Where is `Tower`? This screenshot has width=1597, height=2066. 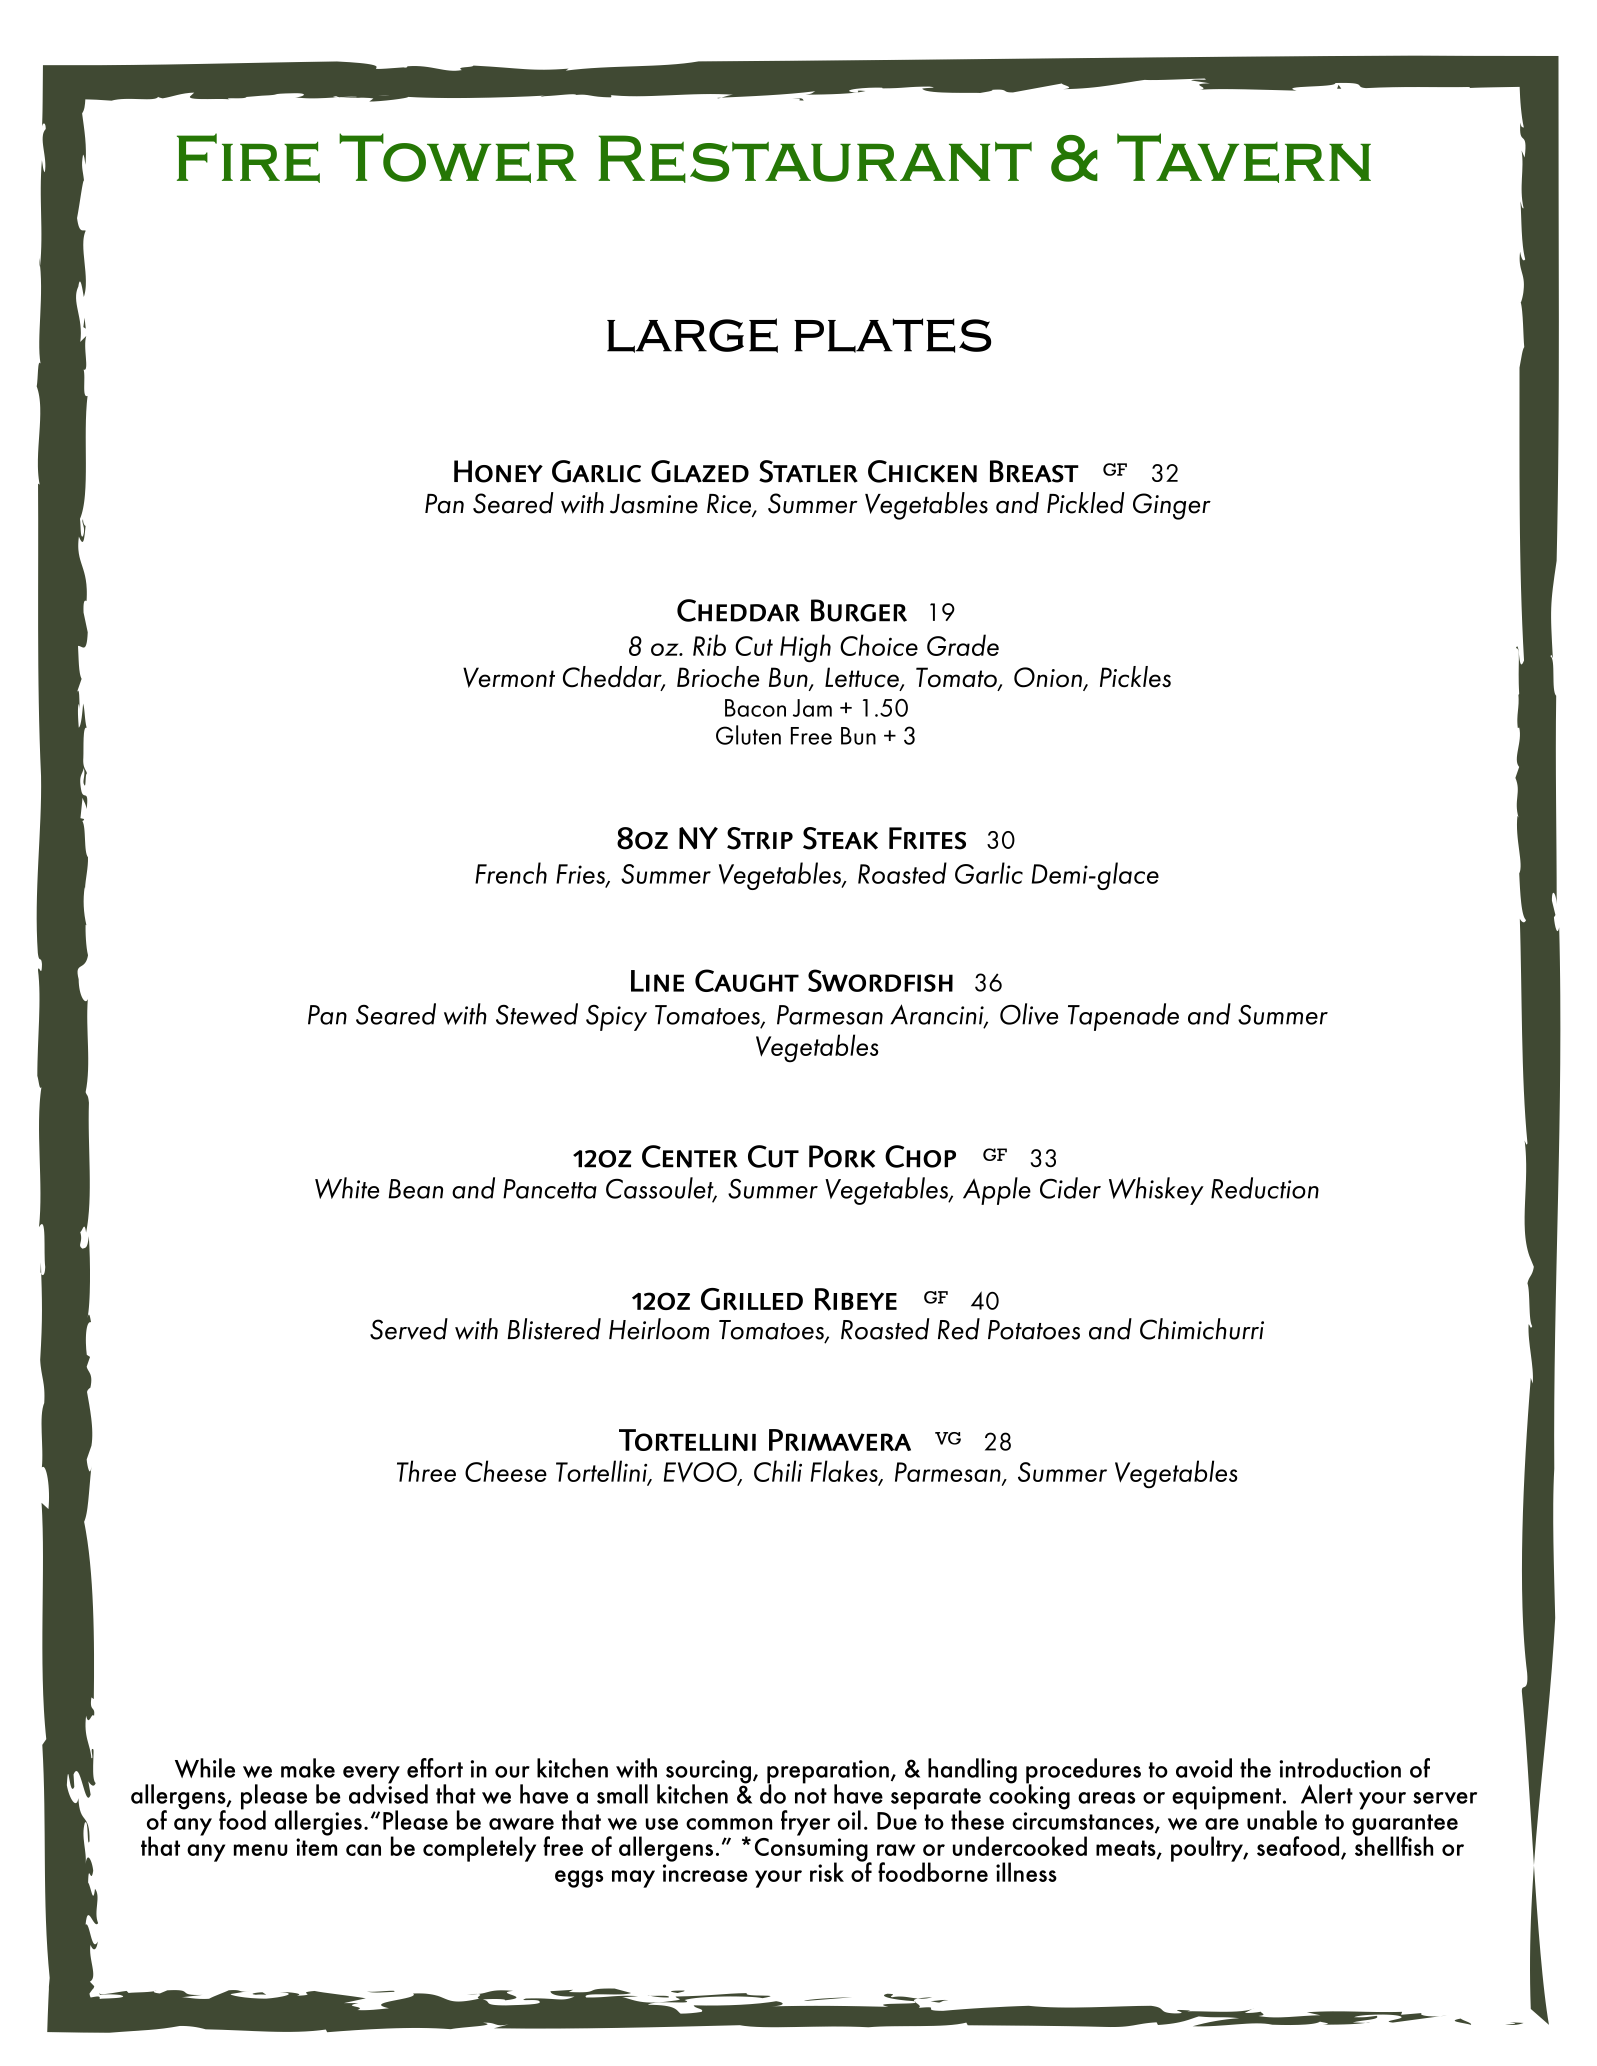 Tower is located at coordinates (458, 158).
